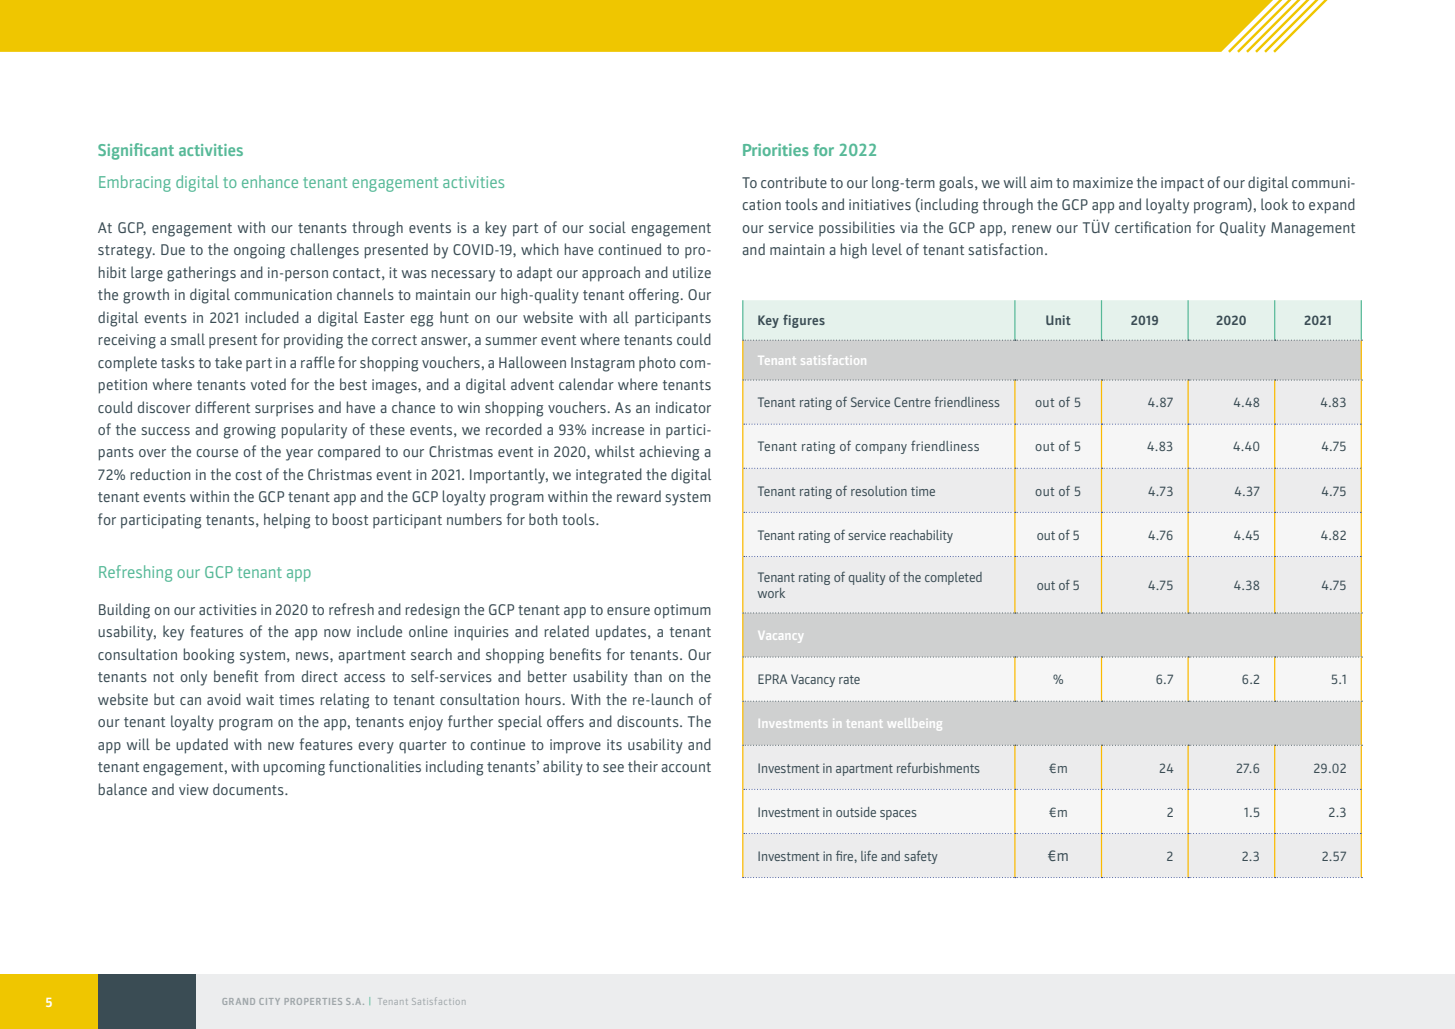  What do you see at coordinates (794, 182) in the page?
I see `contribute` at bounding box center [794, 182].
